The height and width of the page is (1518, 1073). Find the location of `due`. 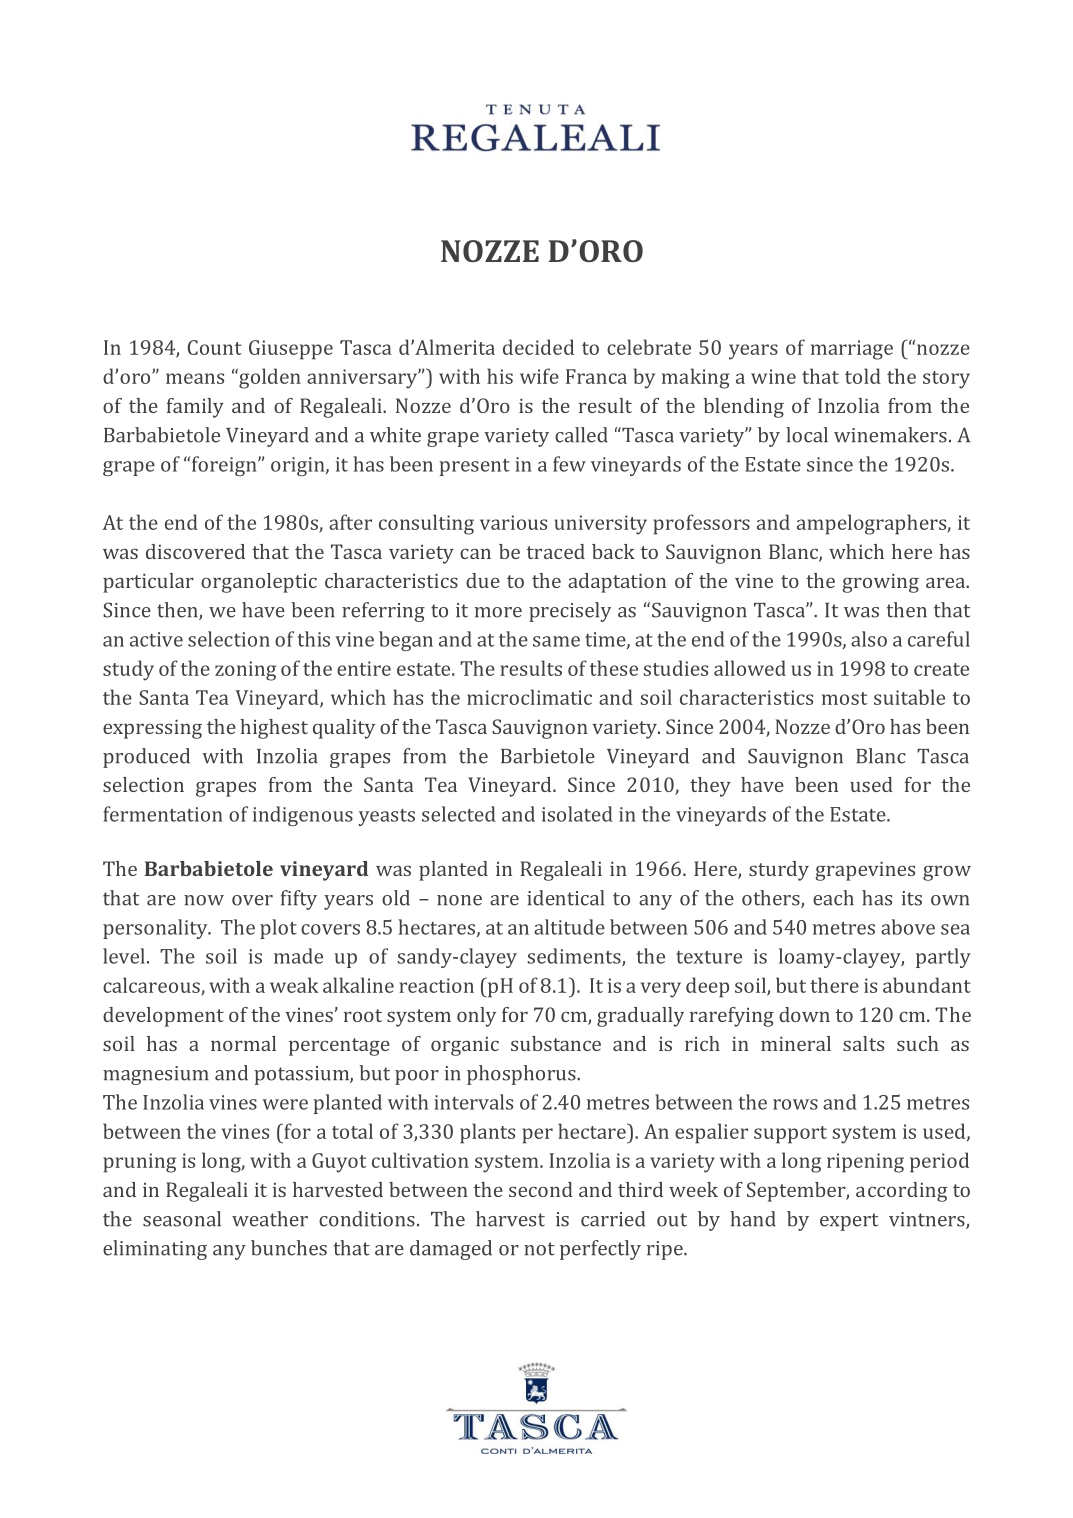

due is located at coordinates (483, 580).
